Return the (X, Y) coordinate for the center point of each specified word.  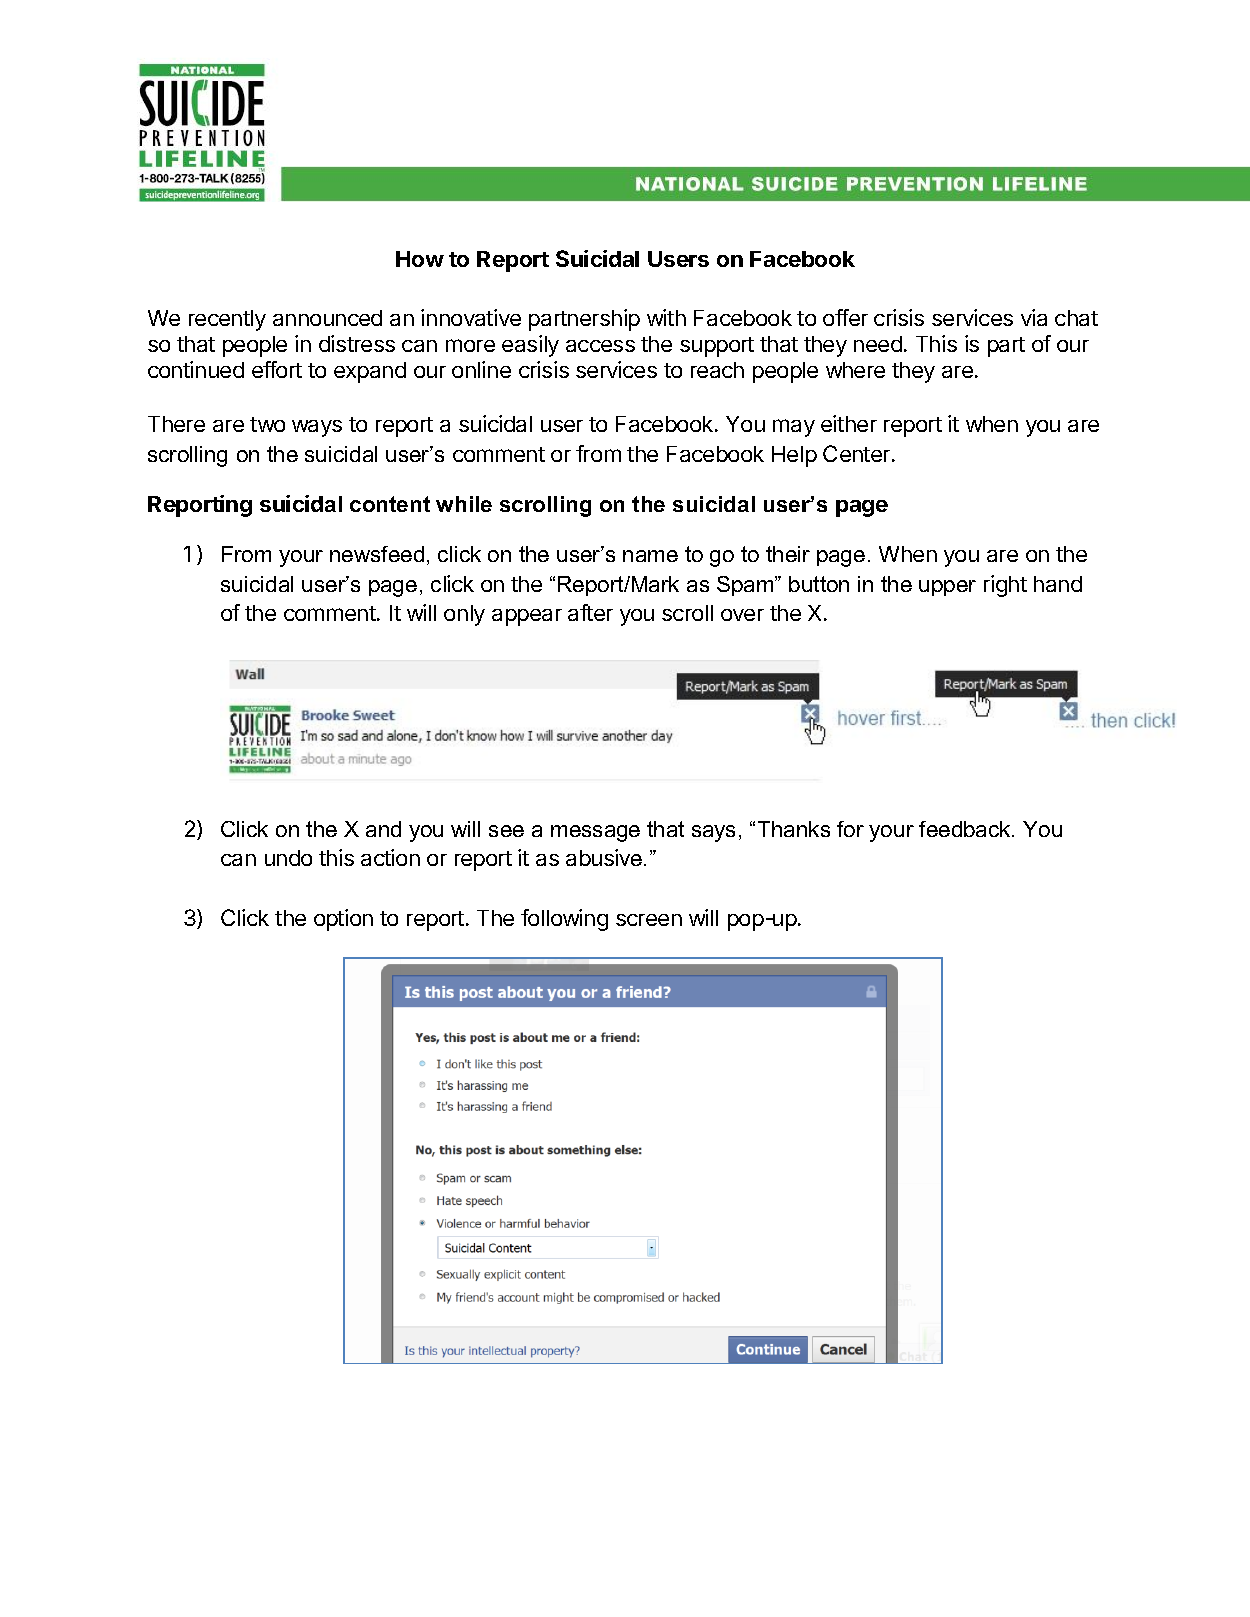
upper (947, 588)
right (1005, 586)
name (650, 556)
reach (717, 370)
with (666, 317)
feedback (966, 829)
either (849, 423)
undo (288, 858)
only (464, 615)
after (590, 612)
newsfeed (377, 554)
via (1034, 317)
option (343, 920)
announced (327, 318)
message (595, 833)
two (267, 424)
